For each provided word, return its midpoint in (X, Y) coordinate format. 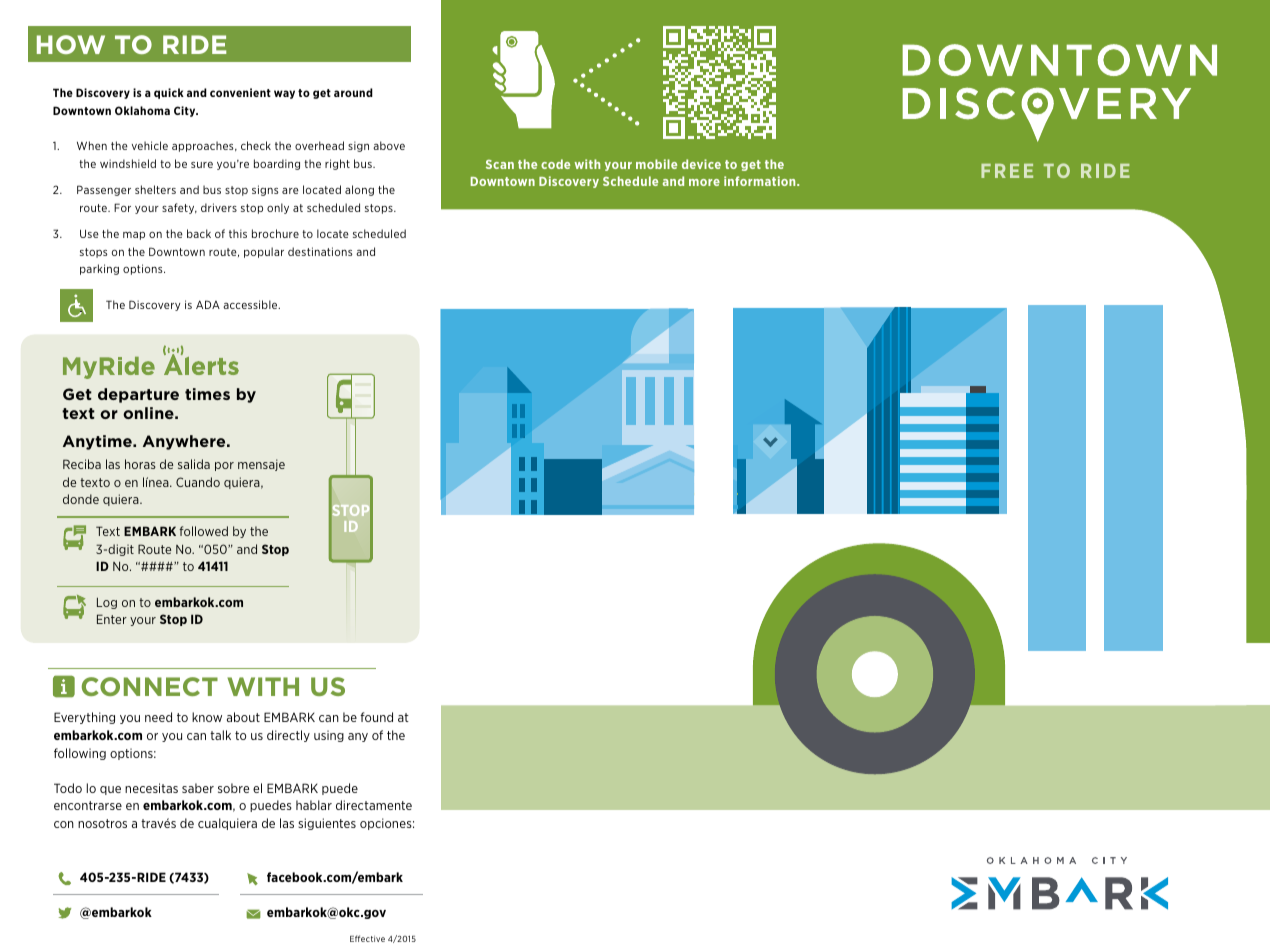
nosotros (102, 823)
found (376, 717)
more (704, 182)
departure (138, 395)
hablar (314, 805)
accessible (251, 304)
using (329, 736)
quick (169, 93)
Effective (367, 938)
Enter (112, 619)
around (353, 92)
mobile (656, 164)
